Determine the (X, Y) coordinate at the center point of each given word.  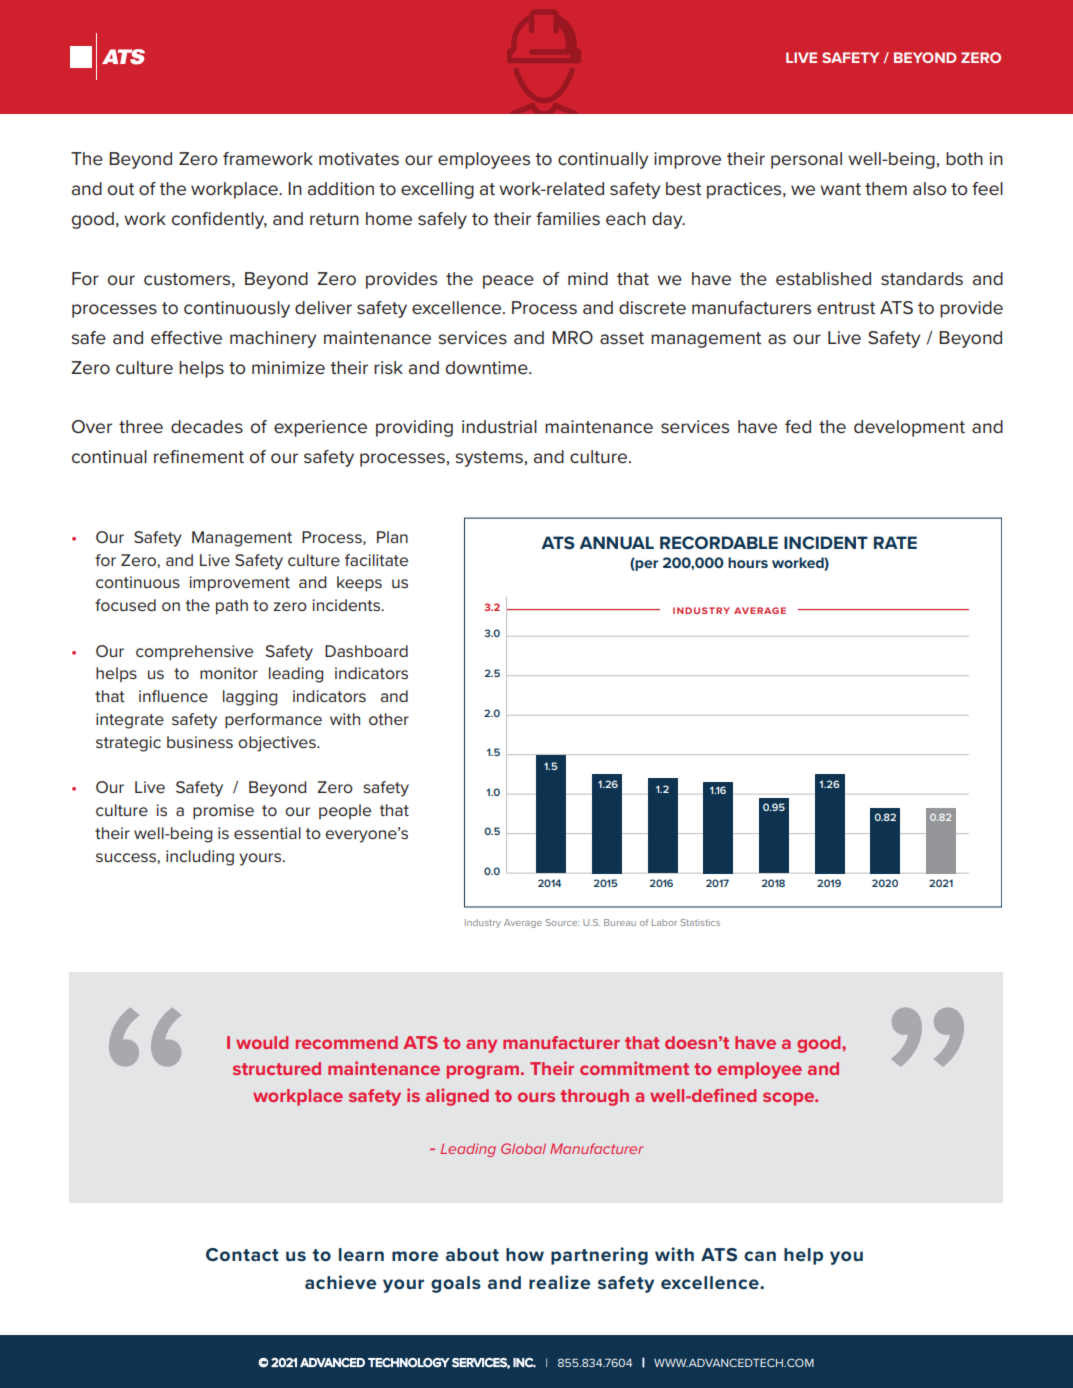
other (389, 719)
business (200, 742)
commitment (634, 1068)
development (909, 428)
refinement (199, 457)
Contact (242, 1254)
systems (489, 459)
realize (559, 1282)
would (262, 1042)
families (568, 219)
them (886, 189)
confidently (219, 220)
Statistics (700, 922)
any (481, 1046)
